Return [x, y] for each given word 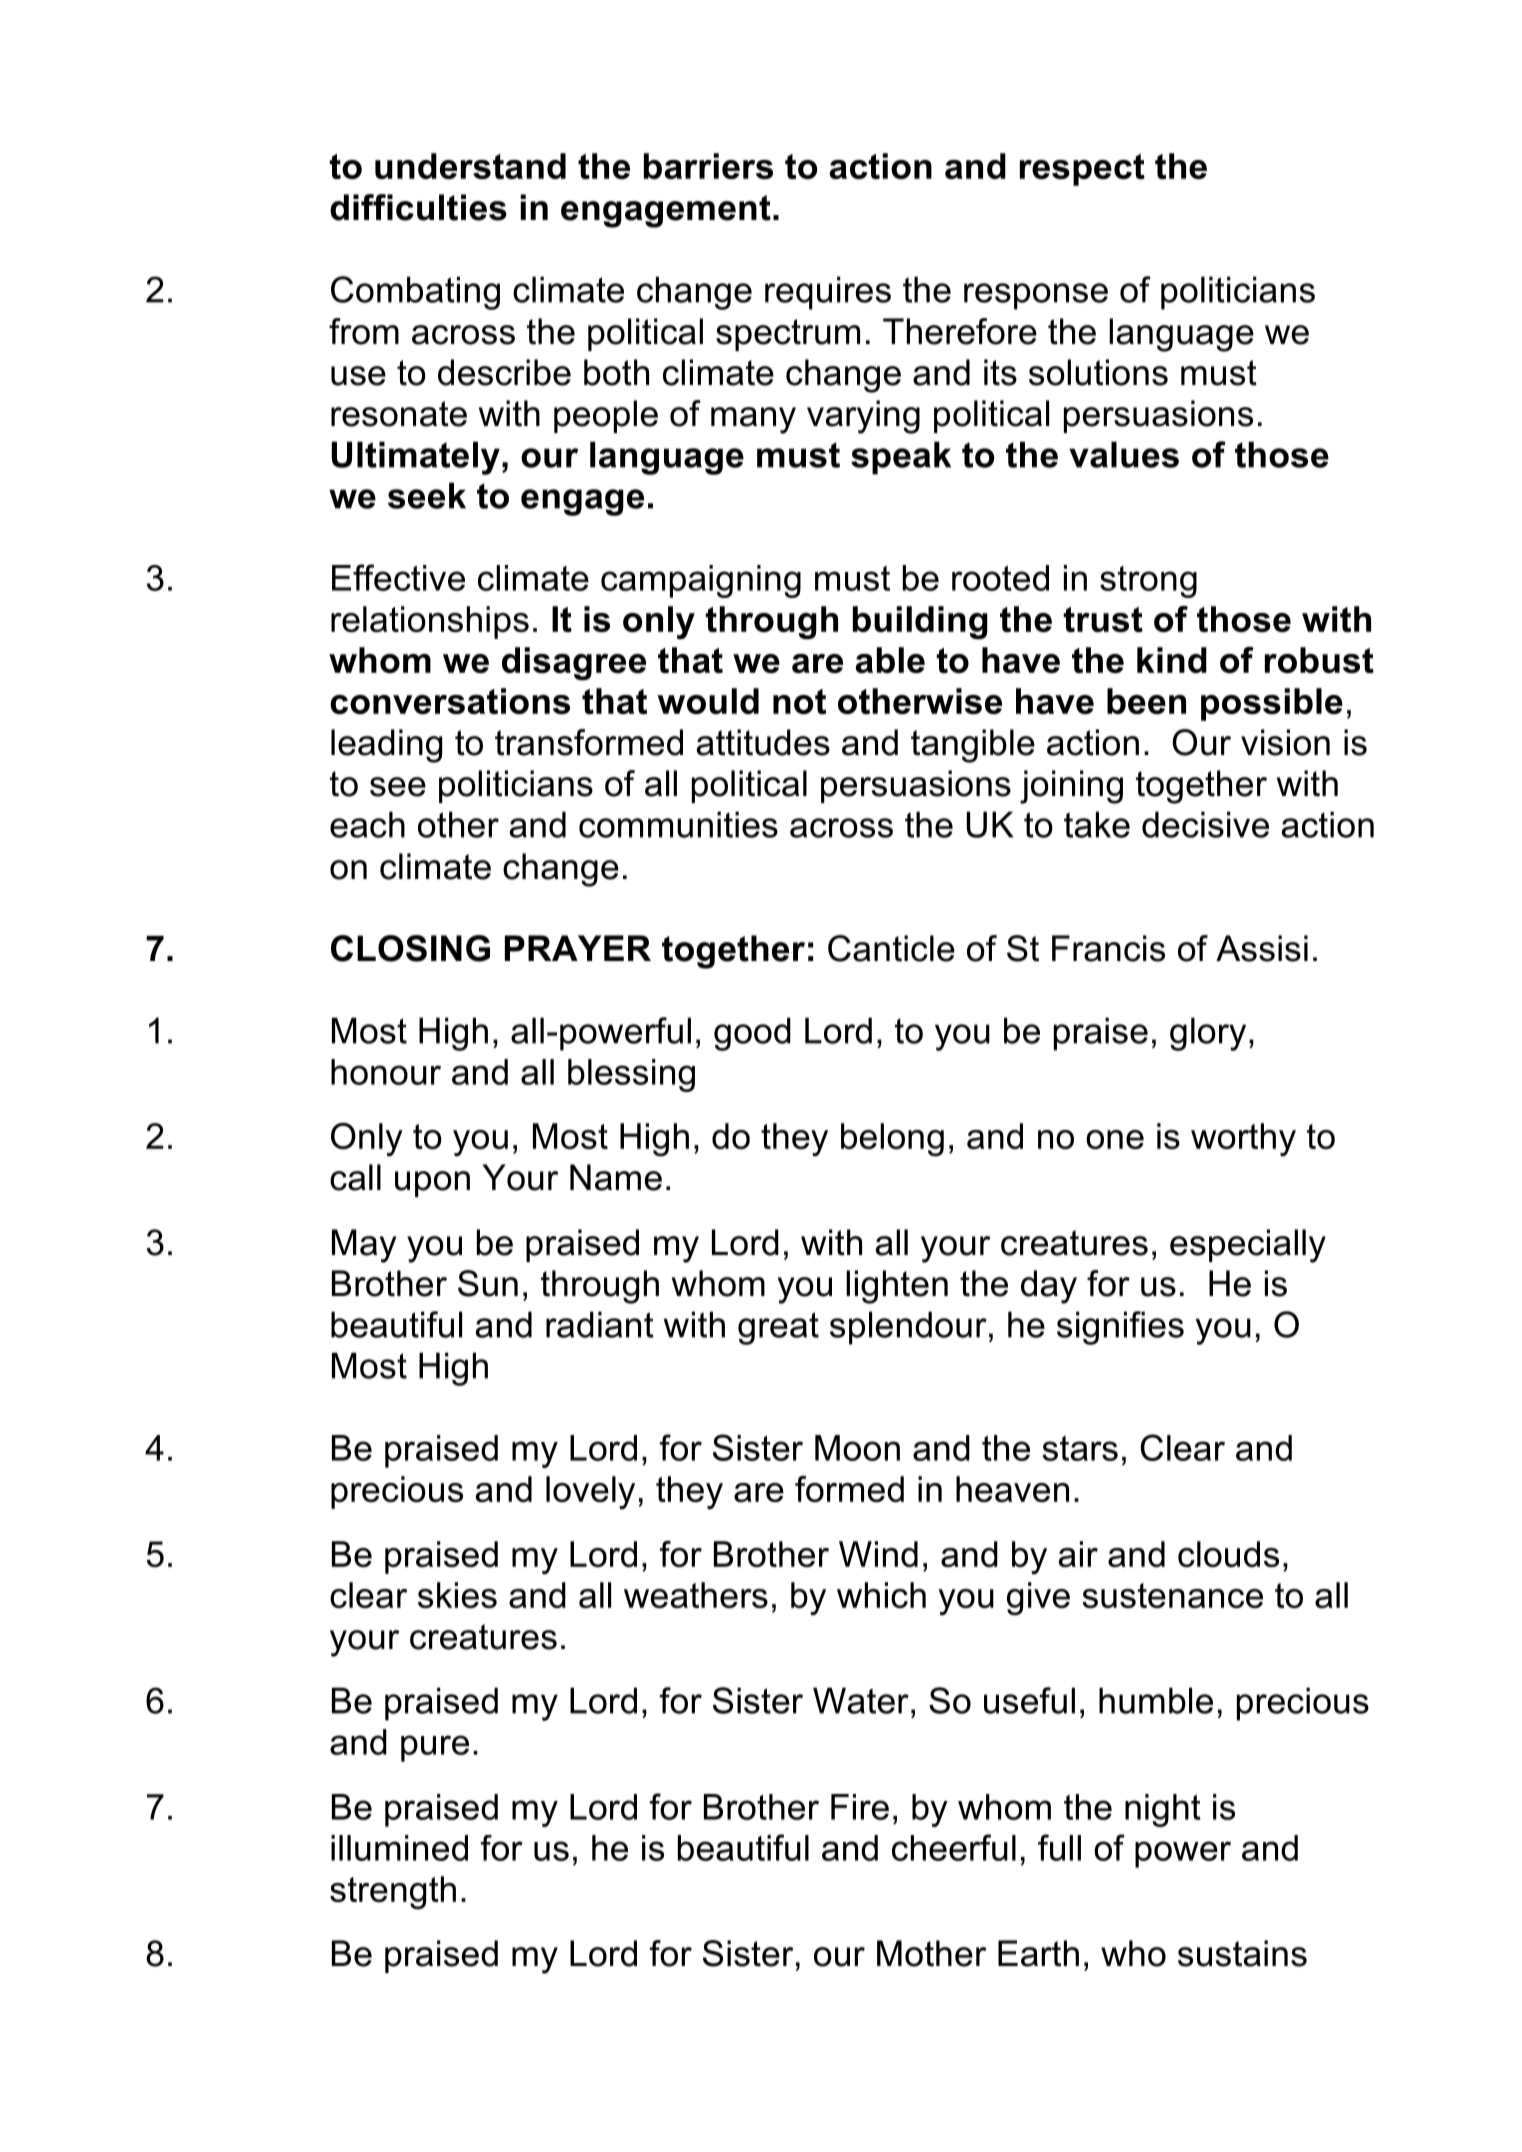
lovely [590, 1492]
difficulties [418, 207]
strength [393, 1893]
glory [1208, 1034]
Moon [857, 1448]
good [752, 1034]
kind [1172, 660]
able [890, 660]
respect [1082, 170]
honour [386, 1072]
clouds [1228, 1554]
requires [828, 293]
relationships [430, 622]
